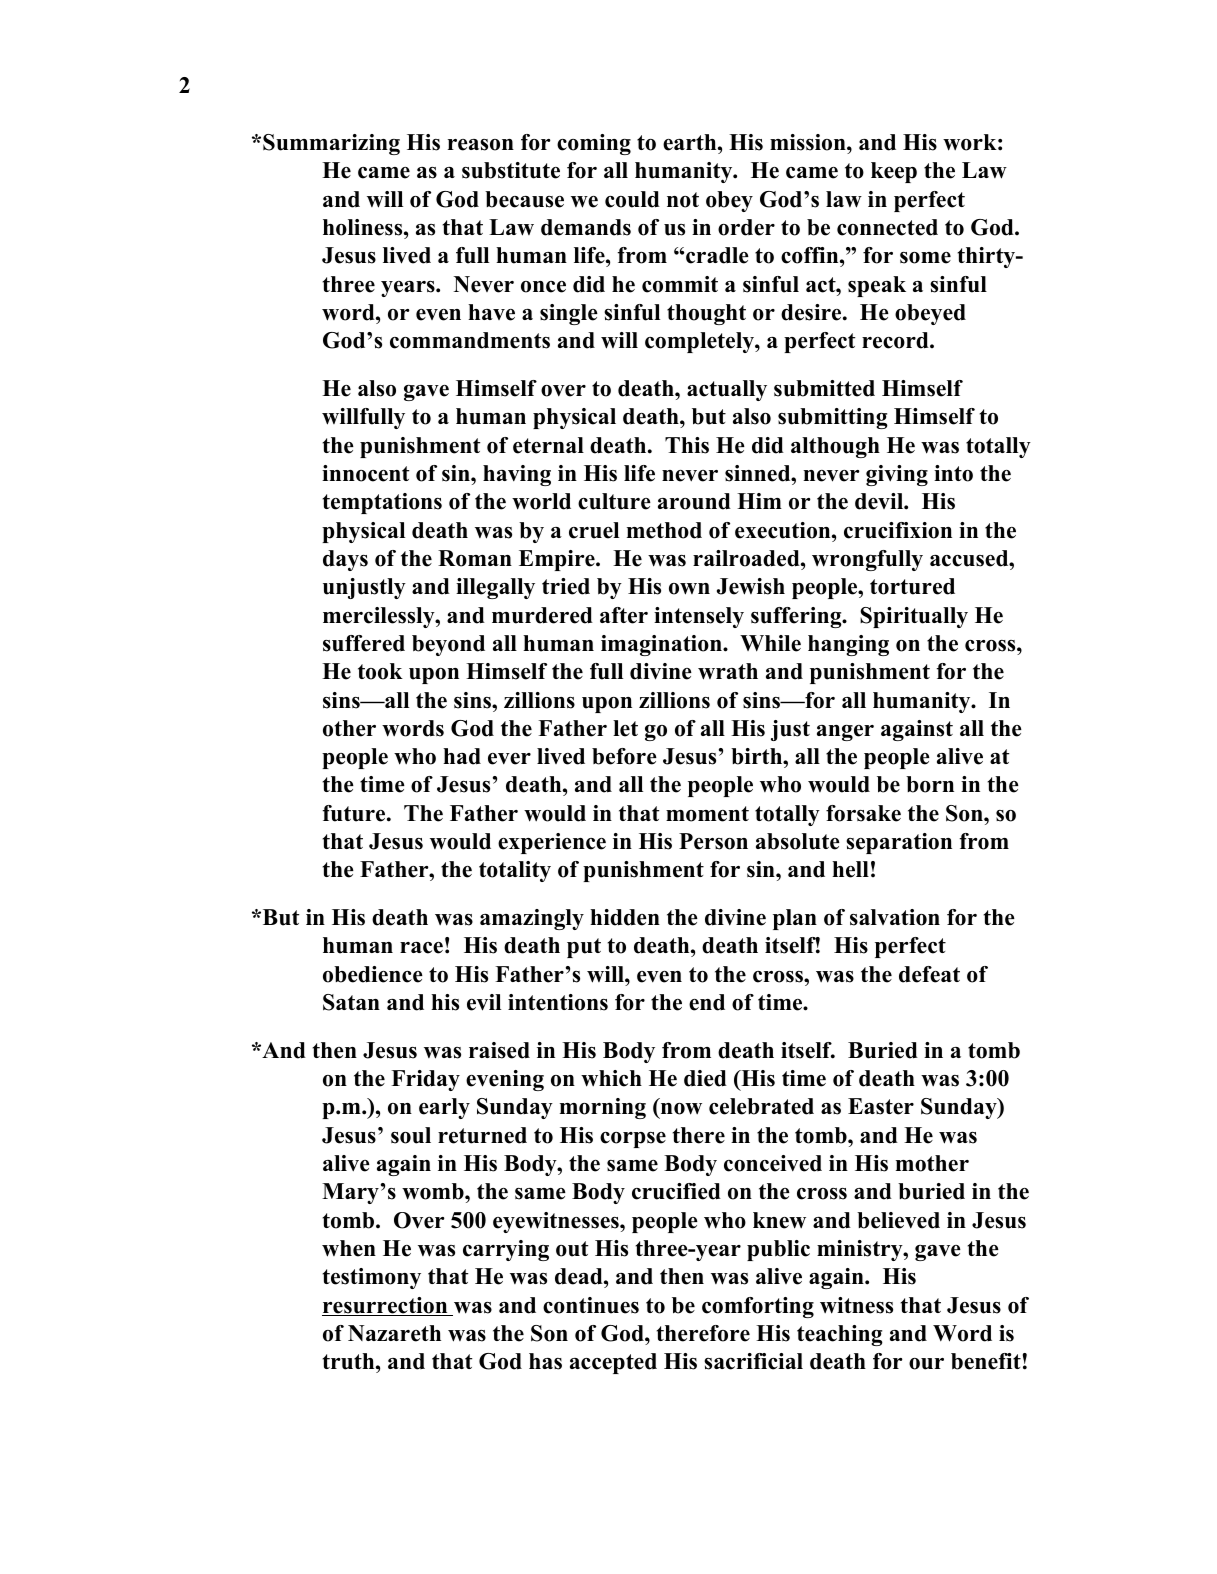  I want to click on had, so click(462, 756).
